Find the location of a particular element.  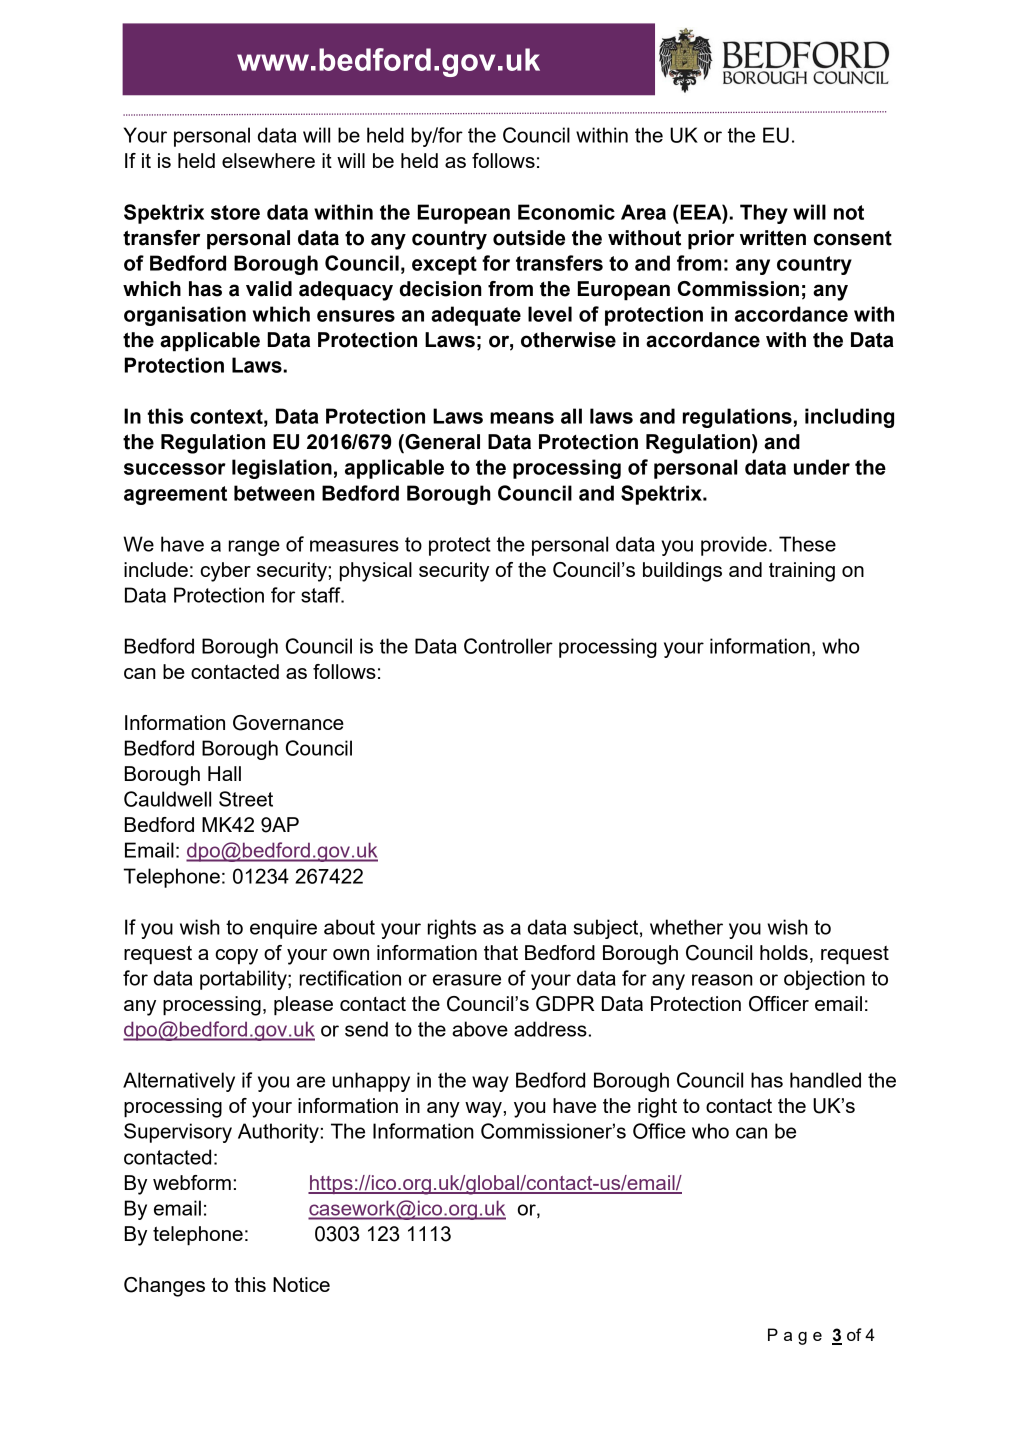

under is located at coordinates (822, 467).
